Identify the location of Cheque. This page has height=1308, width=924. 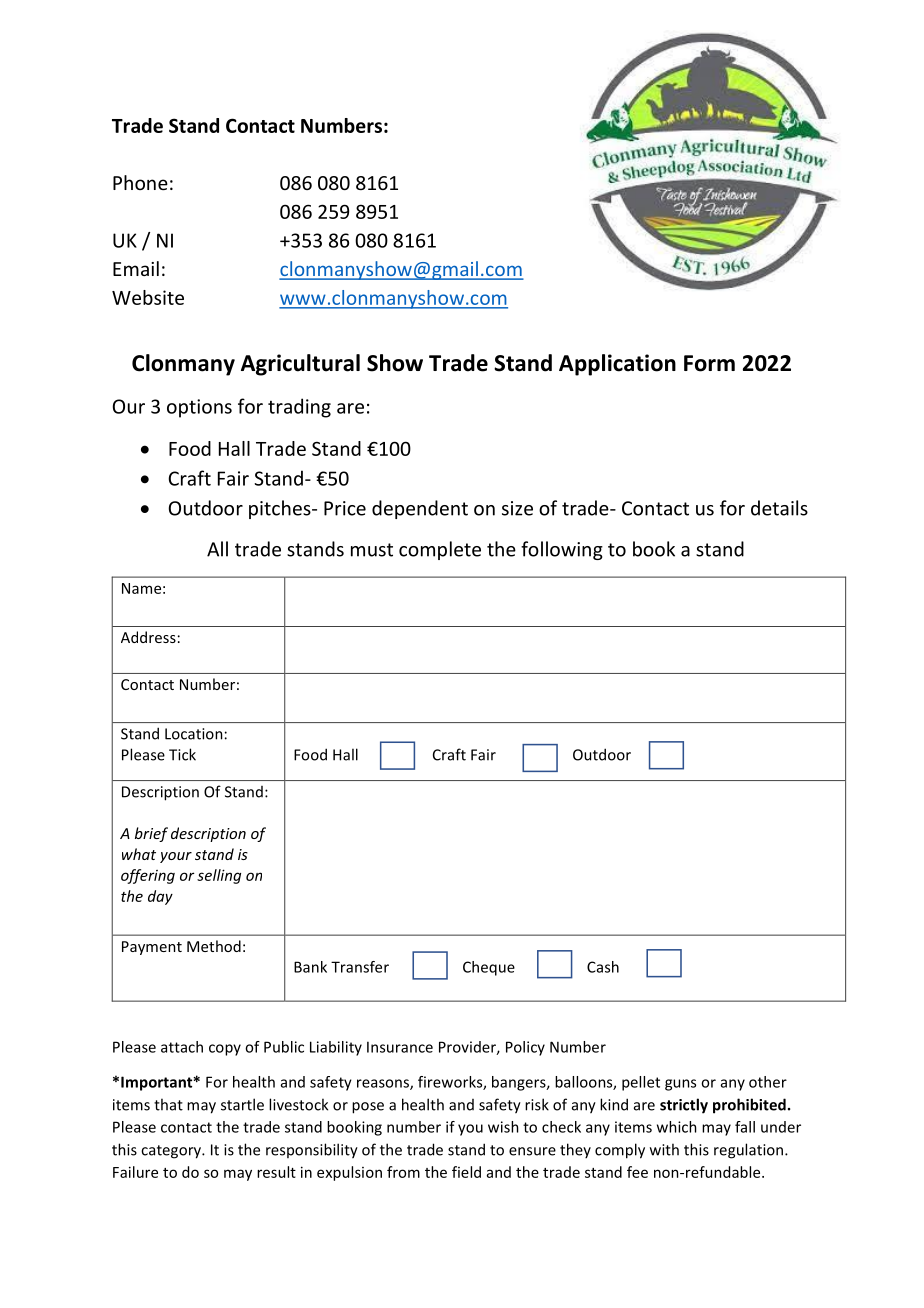
(489, 968).
